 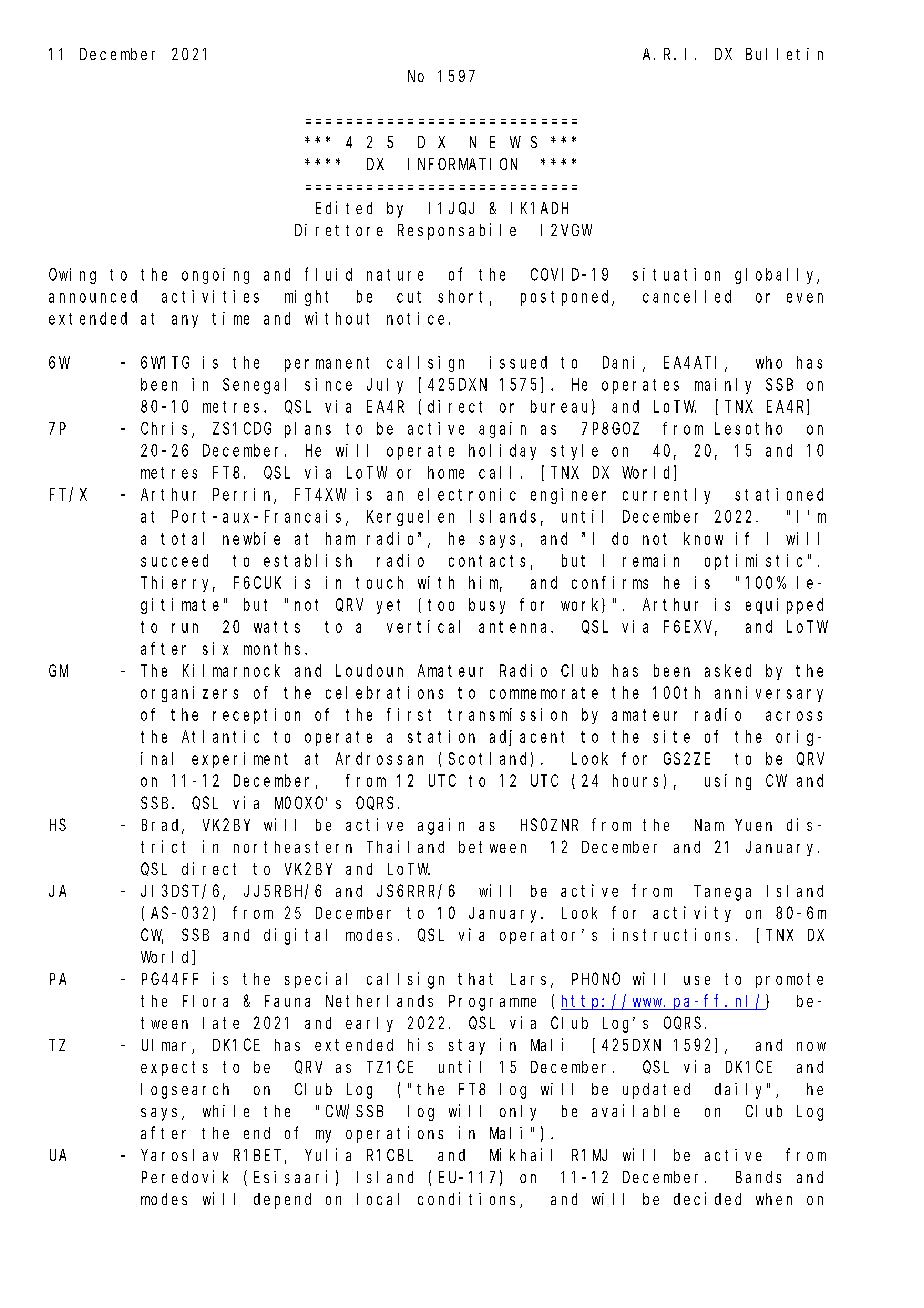 What do you see at coordinates (178, 584) in the page?
I see `Thierry` at bounding box center [178, 584].
